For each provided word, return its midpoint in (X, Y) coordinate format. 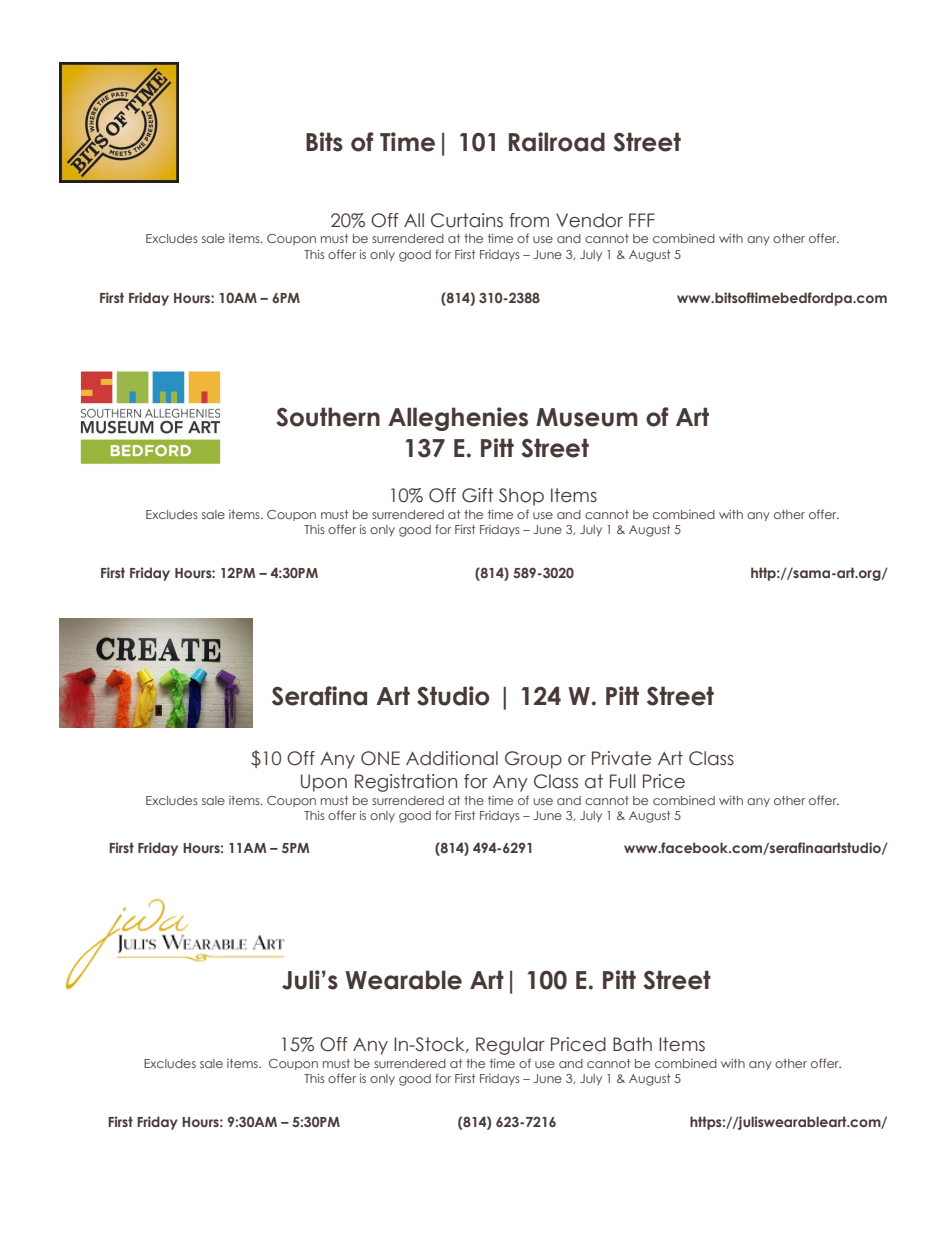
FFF (642, 220)
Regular (510, 1046)
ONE (380, 758)
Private (621, 758)
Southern (328, 417)
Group (533, 760)
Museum (587, 417)
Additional (452, 758)
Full (623, 781)
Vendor (589, 220)
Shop (521, 497)
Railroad (557, 142)
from (529, 220)
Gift (478, 495)
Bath (632, 1044)
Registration (406, 783)
